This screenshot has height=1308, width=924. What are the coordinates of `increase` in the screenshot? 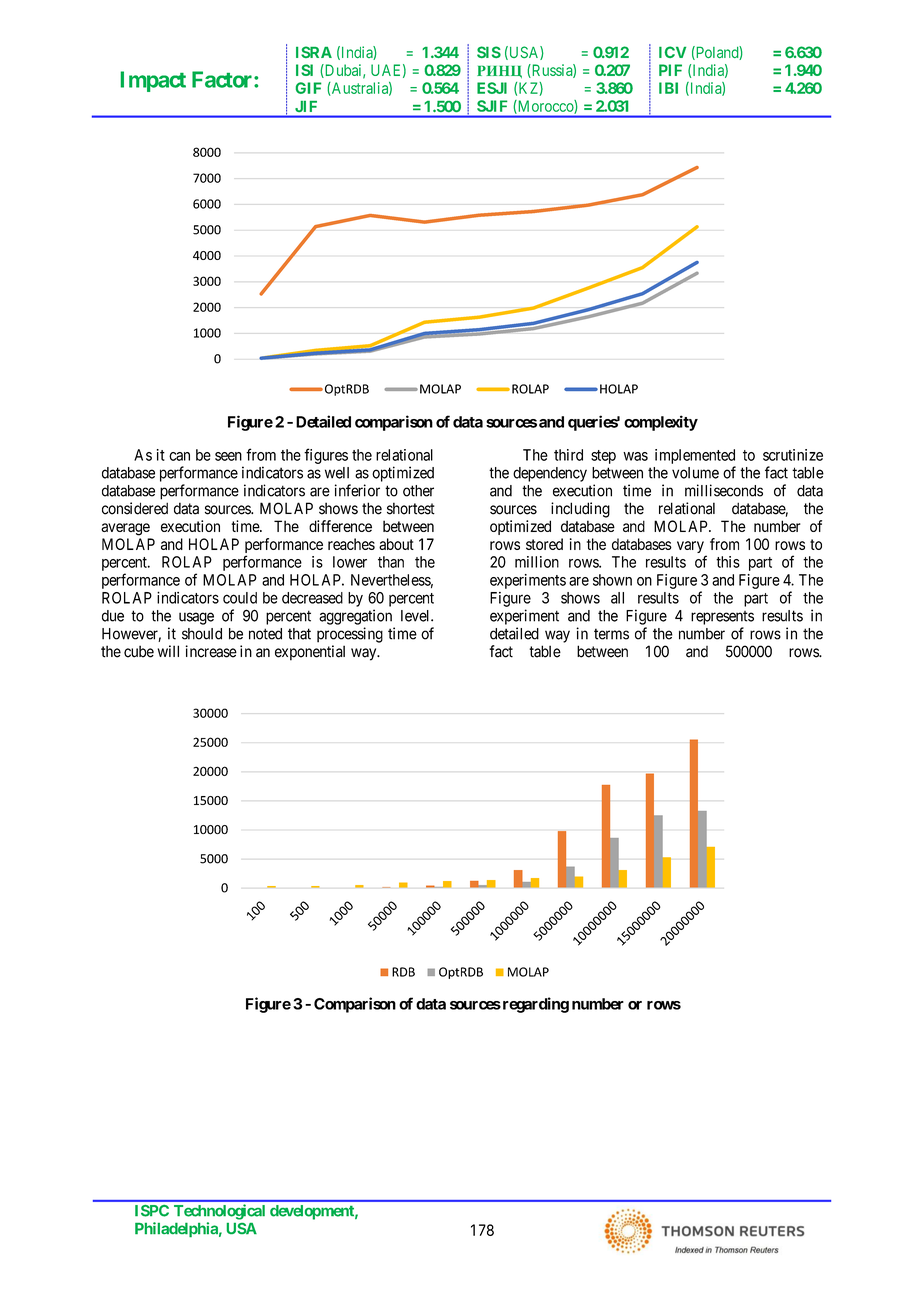 It's located at (211, 651).
